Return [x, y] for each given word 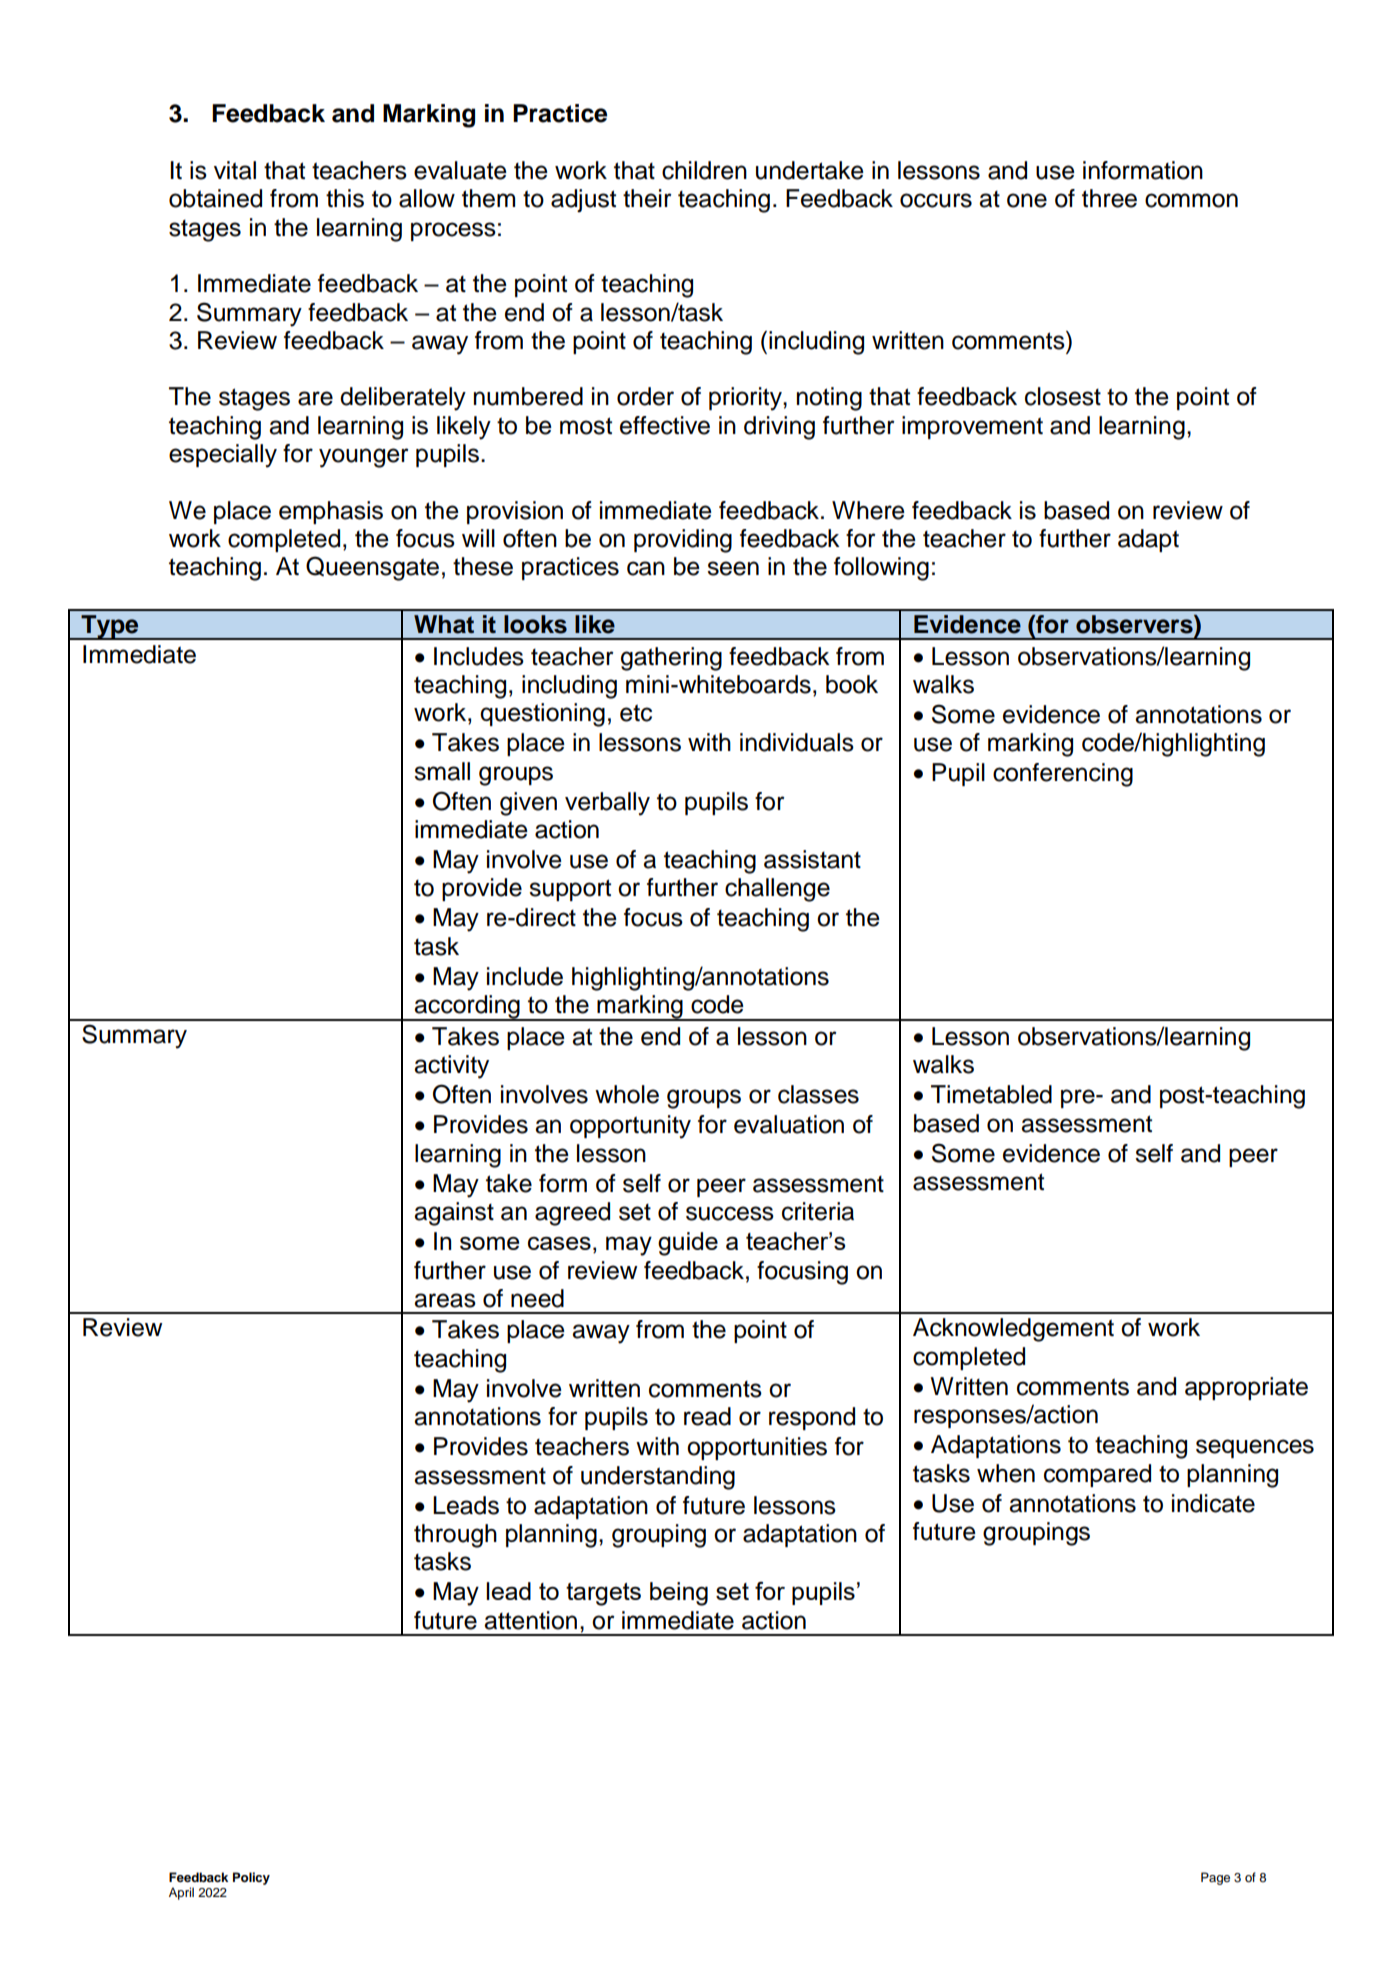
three [1109, 198]
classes [818, 1094]
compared [1097, 1475]
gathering [671, 659]
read [707, 1416]
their [647, 198]
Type [110, 627]
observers [1135, 624]
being [679, 1594]
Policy [251, 1878]
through [455, 1536]
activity [451, 1067]
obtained [215, 198]
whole [627, 1094]
